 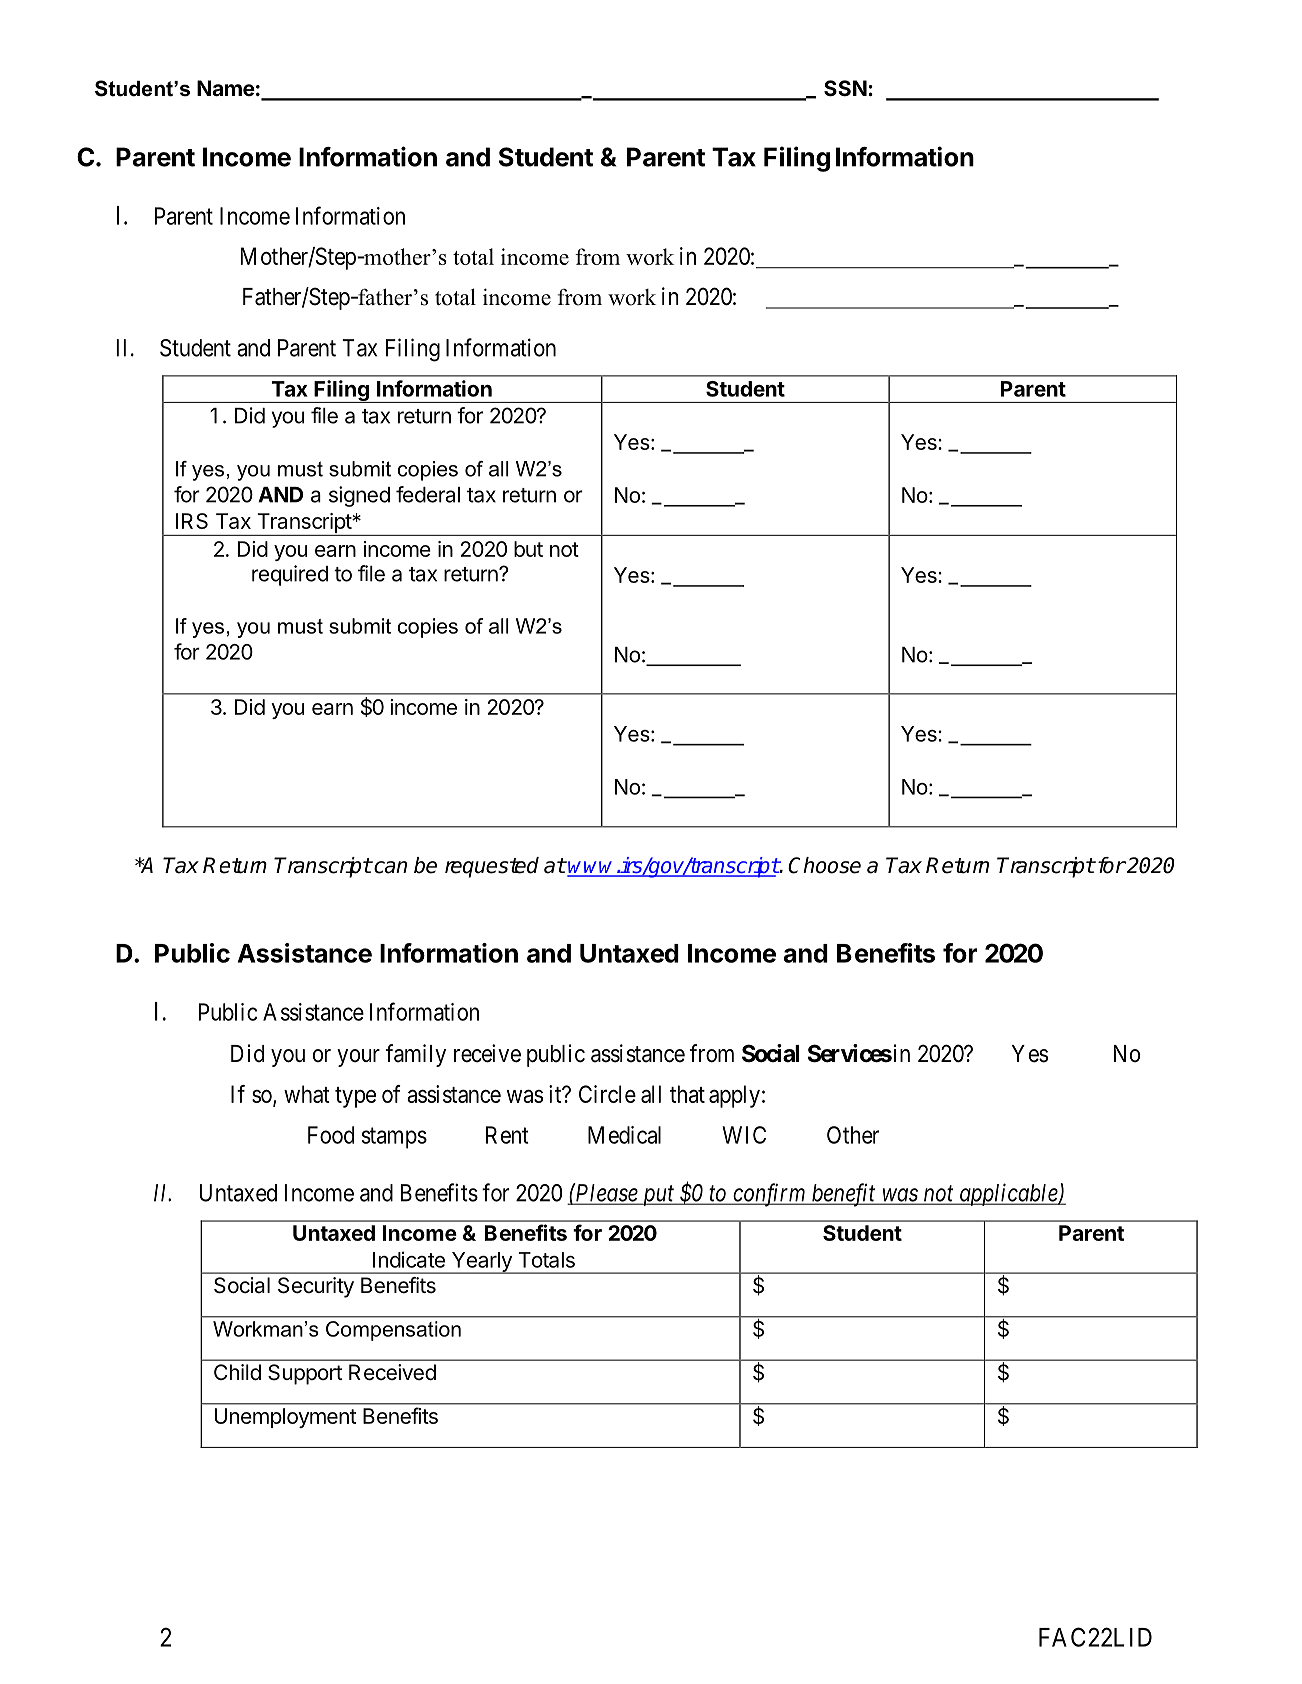 I want to click on required, so click(x=290, y=575).
